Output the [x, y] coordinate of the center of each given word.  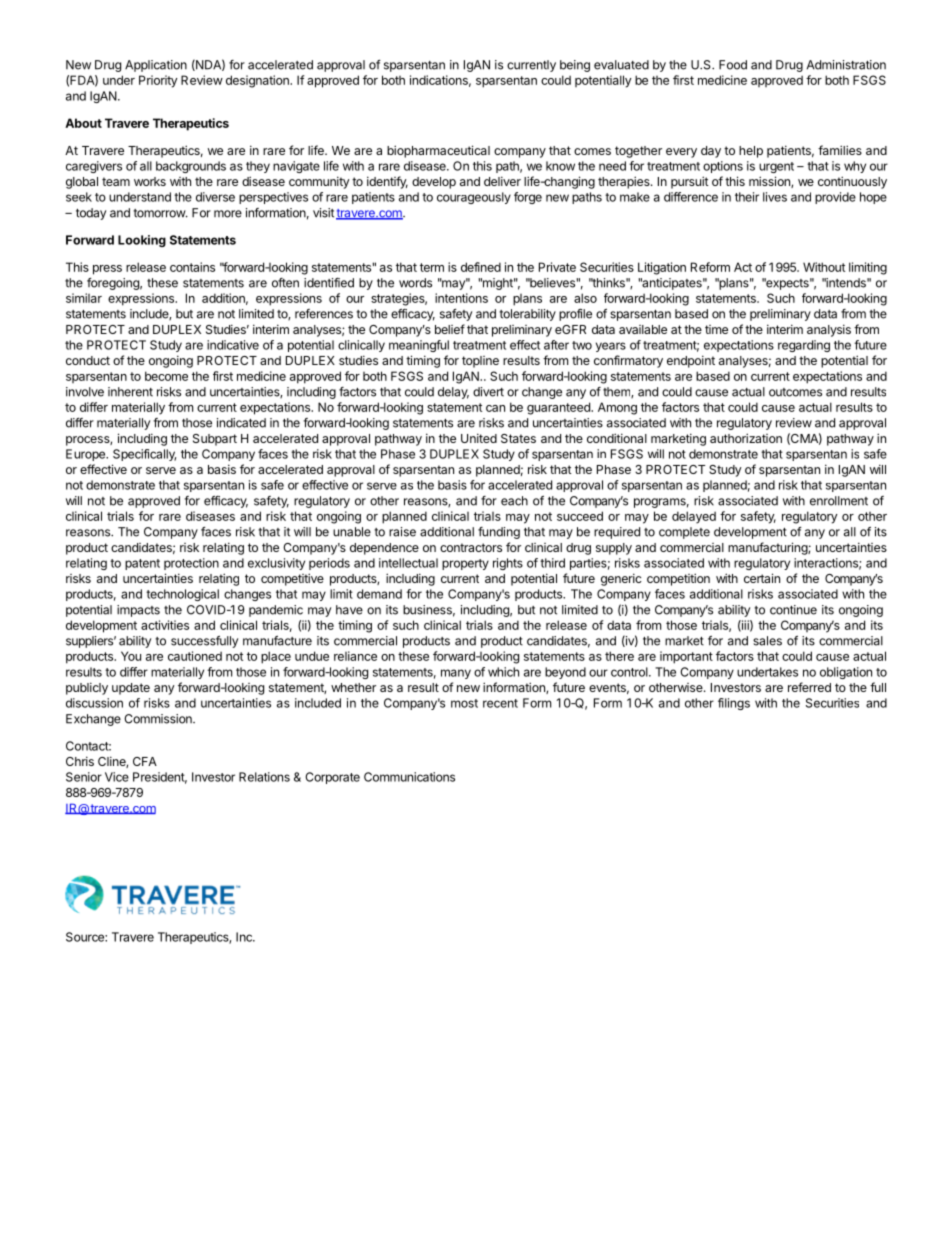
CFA [145, 761]
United [479, 438]
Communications [409, 777]
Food [733, 65]
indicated [241, 423]
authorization [746, 438]
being [575, 66]
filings [734, 704]
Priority [158, 81]
